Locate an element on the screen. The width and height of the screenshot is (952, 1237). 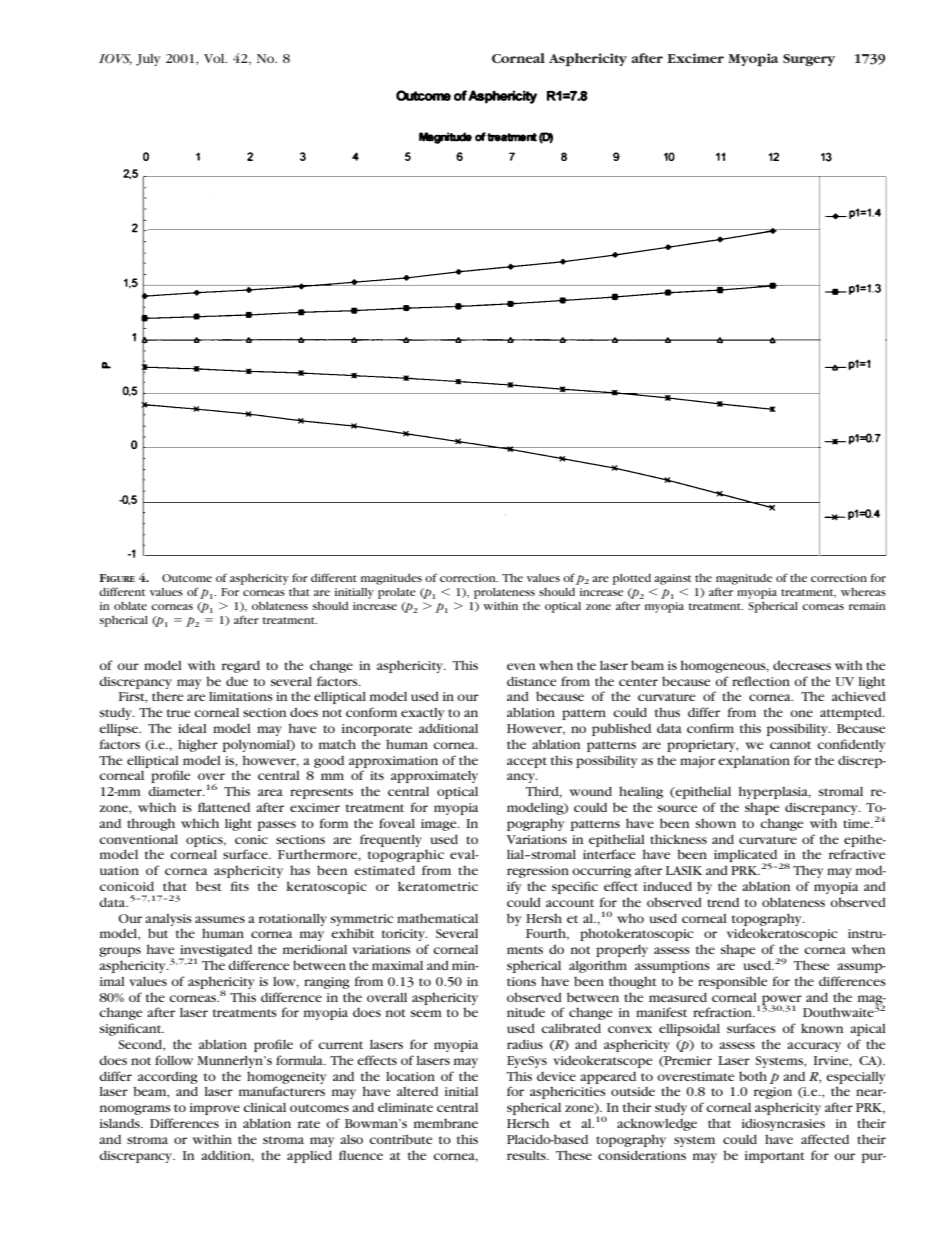
idiosyncrasies is located at coordinates (783, 1124).
